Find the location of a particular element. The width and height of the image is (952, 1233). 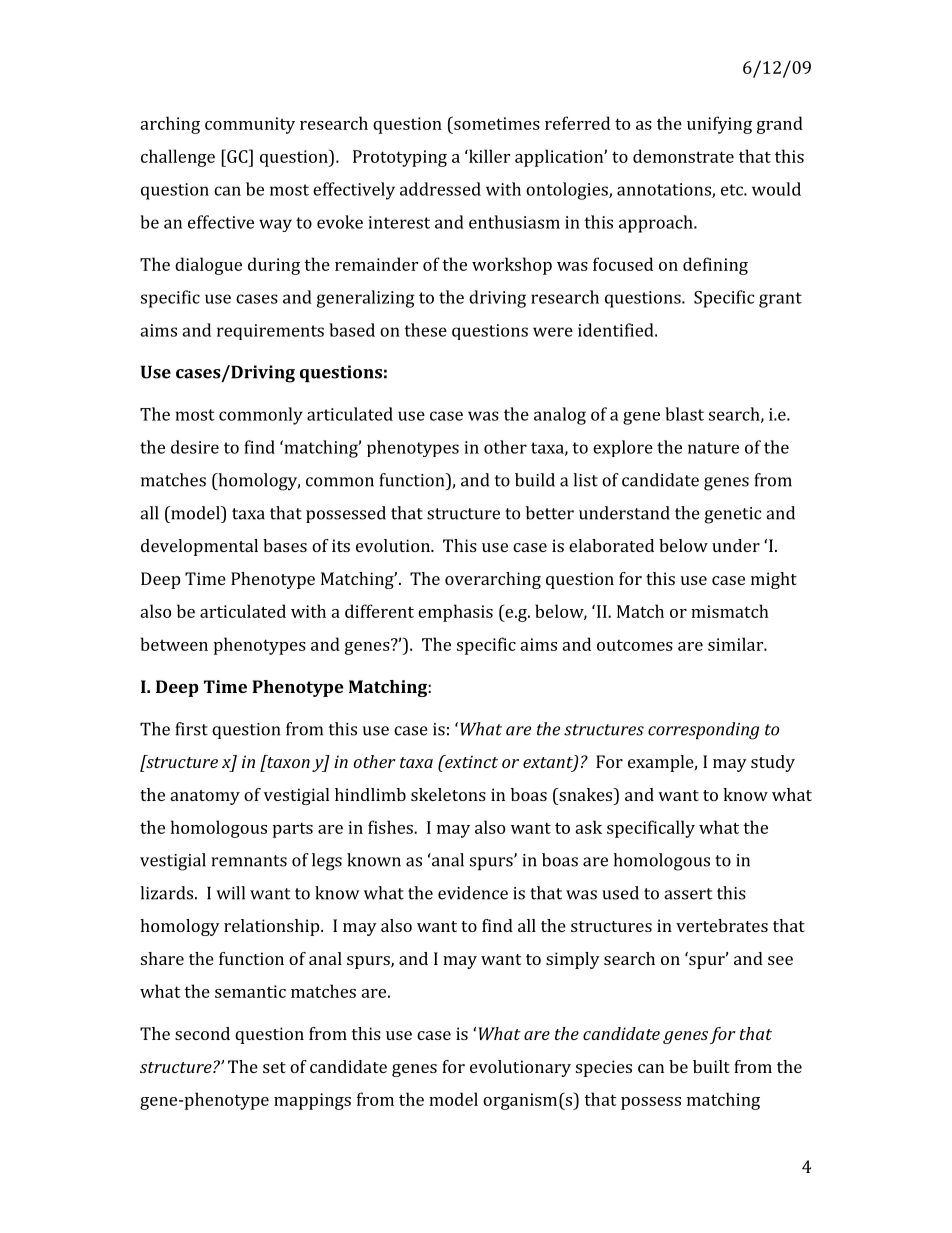

killer is located at coordinates (488, 156).
